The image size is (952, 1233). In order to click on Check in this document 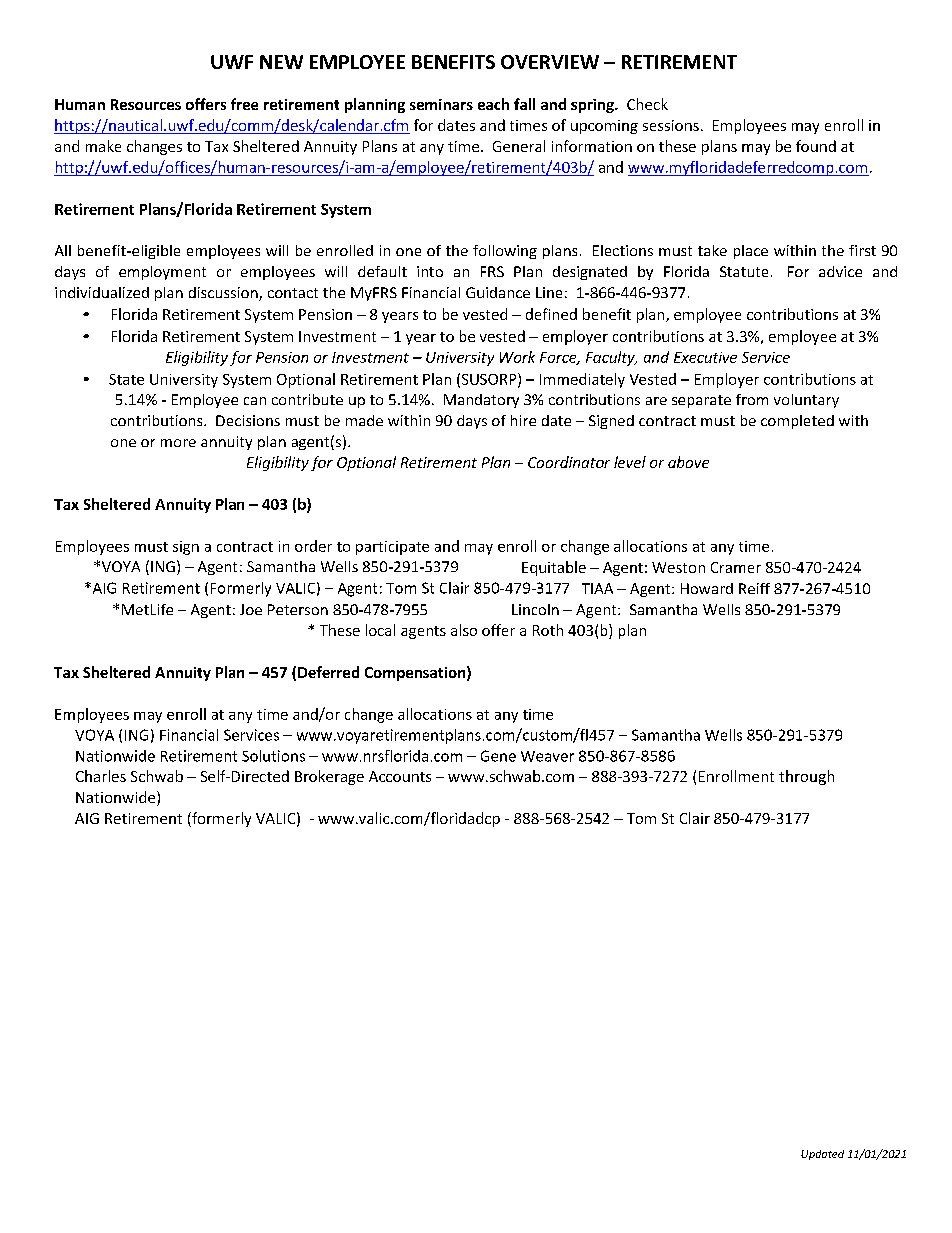, I will do `click(647, 104)`.
